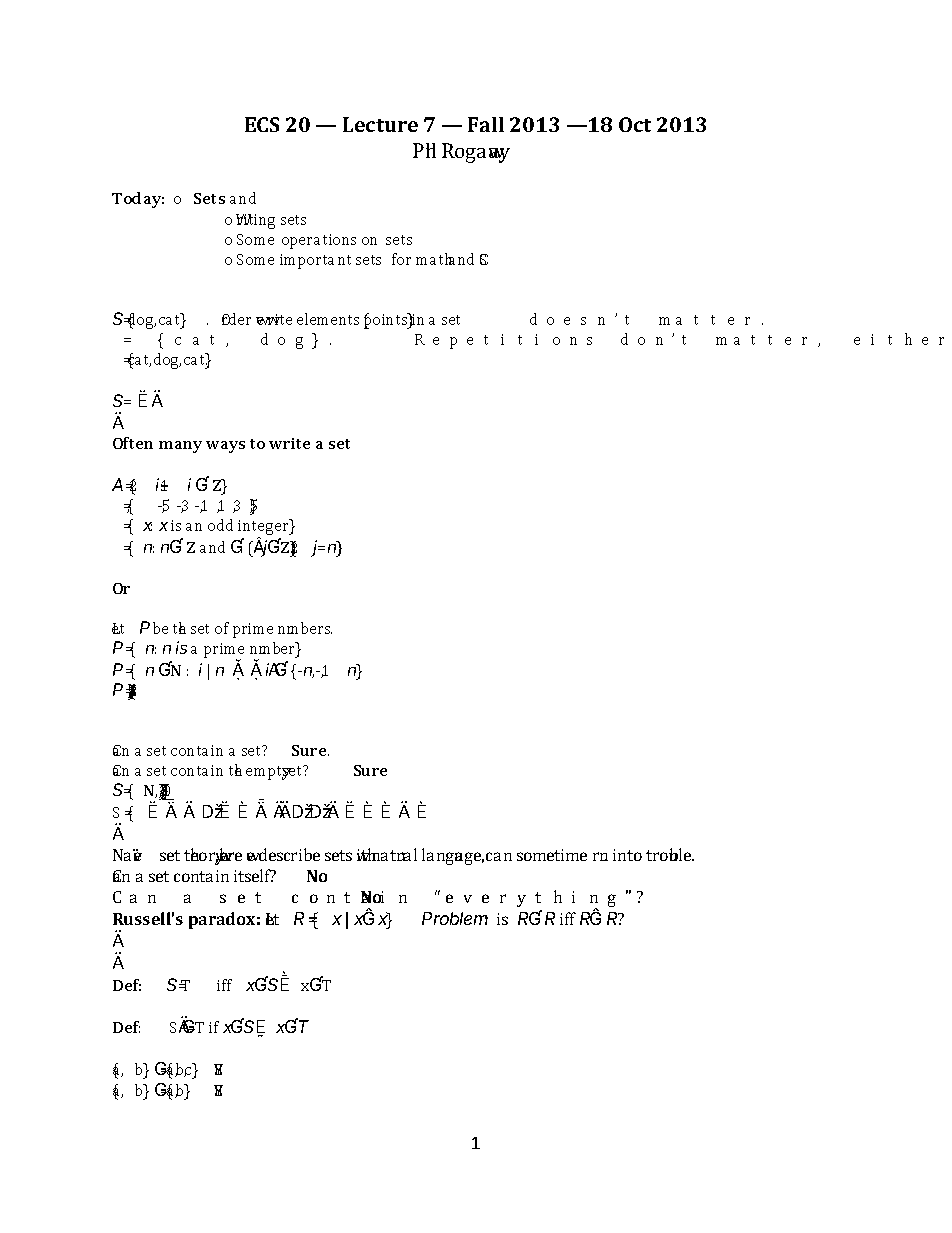  I want to click on ECS, so click(262, 124).
